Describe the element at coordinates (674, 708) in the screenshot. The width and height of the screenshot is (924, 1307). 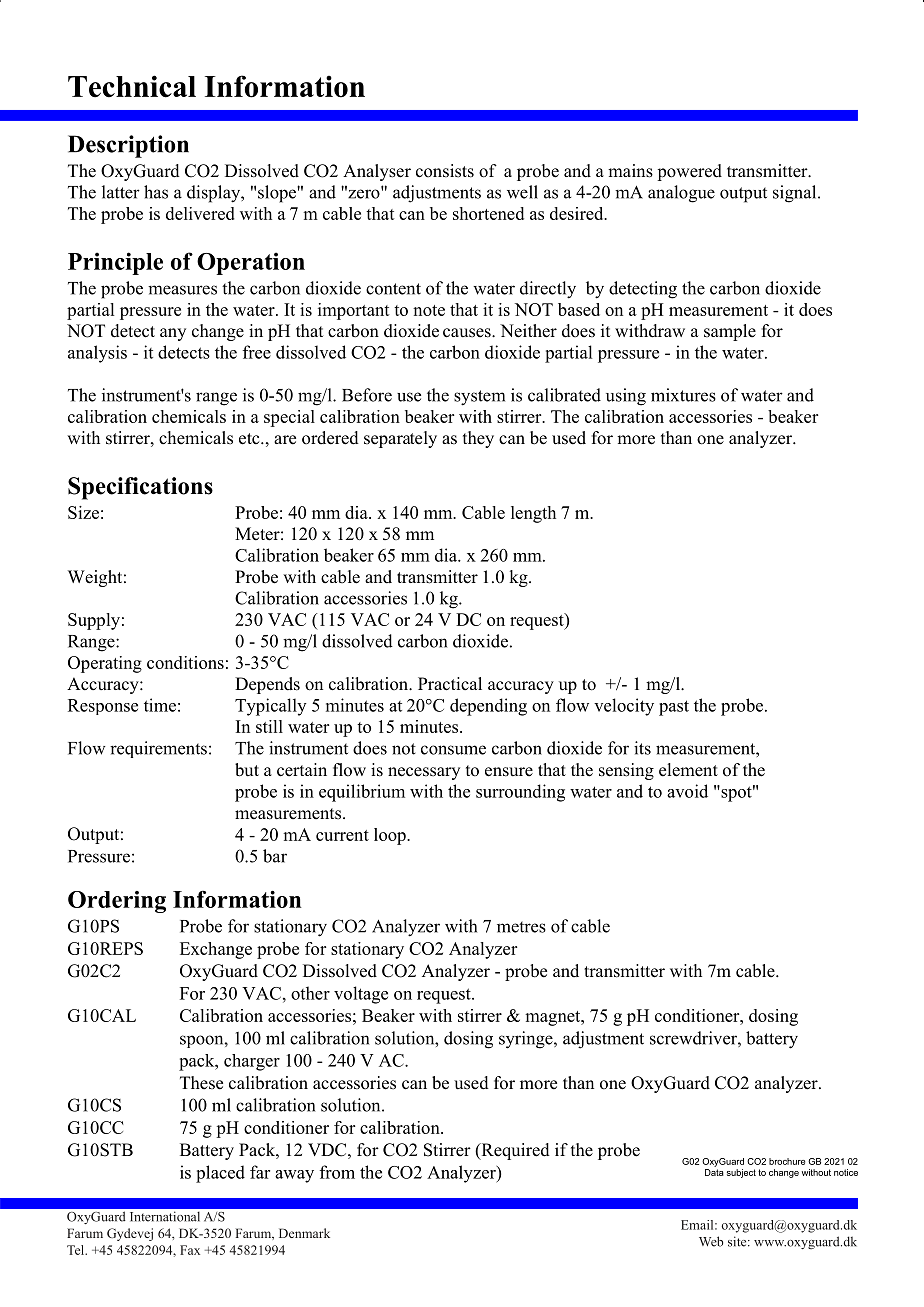
I see `past` at that location.
